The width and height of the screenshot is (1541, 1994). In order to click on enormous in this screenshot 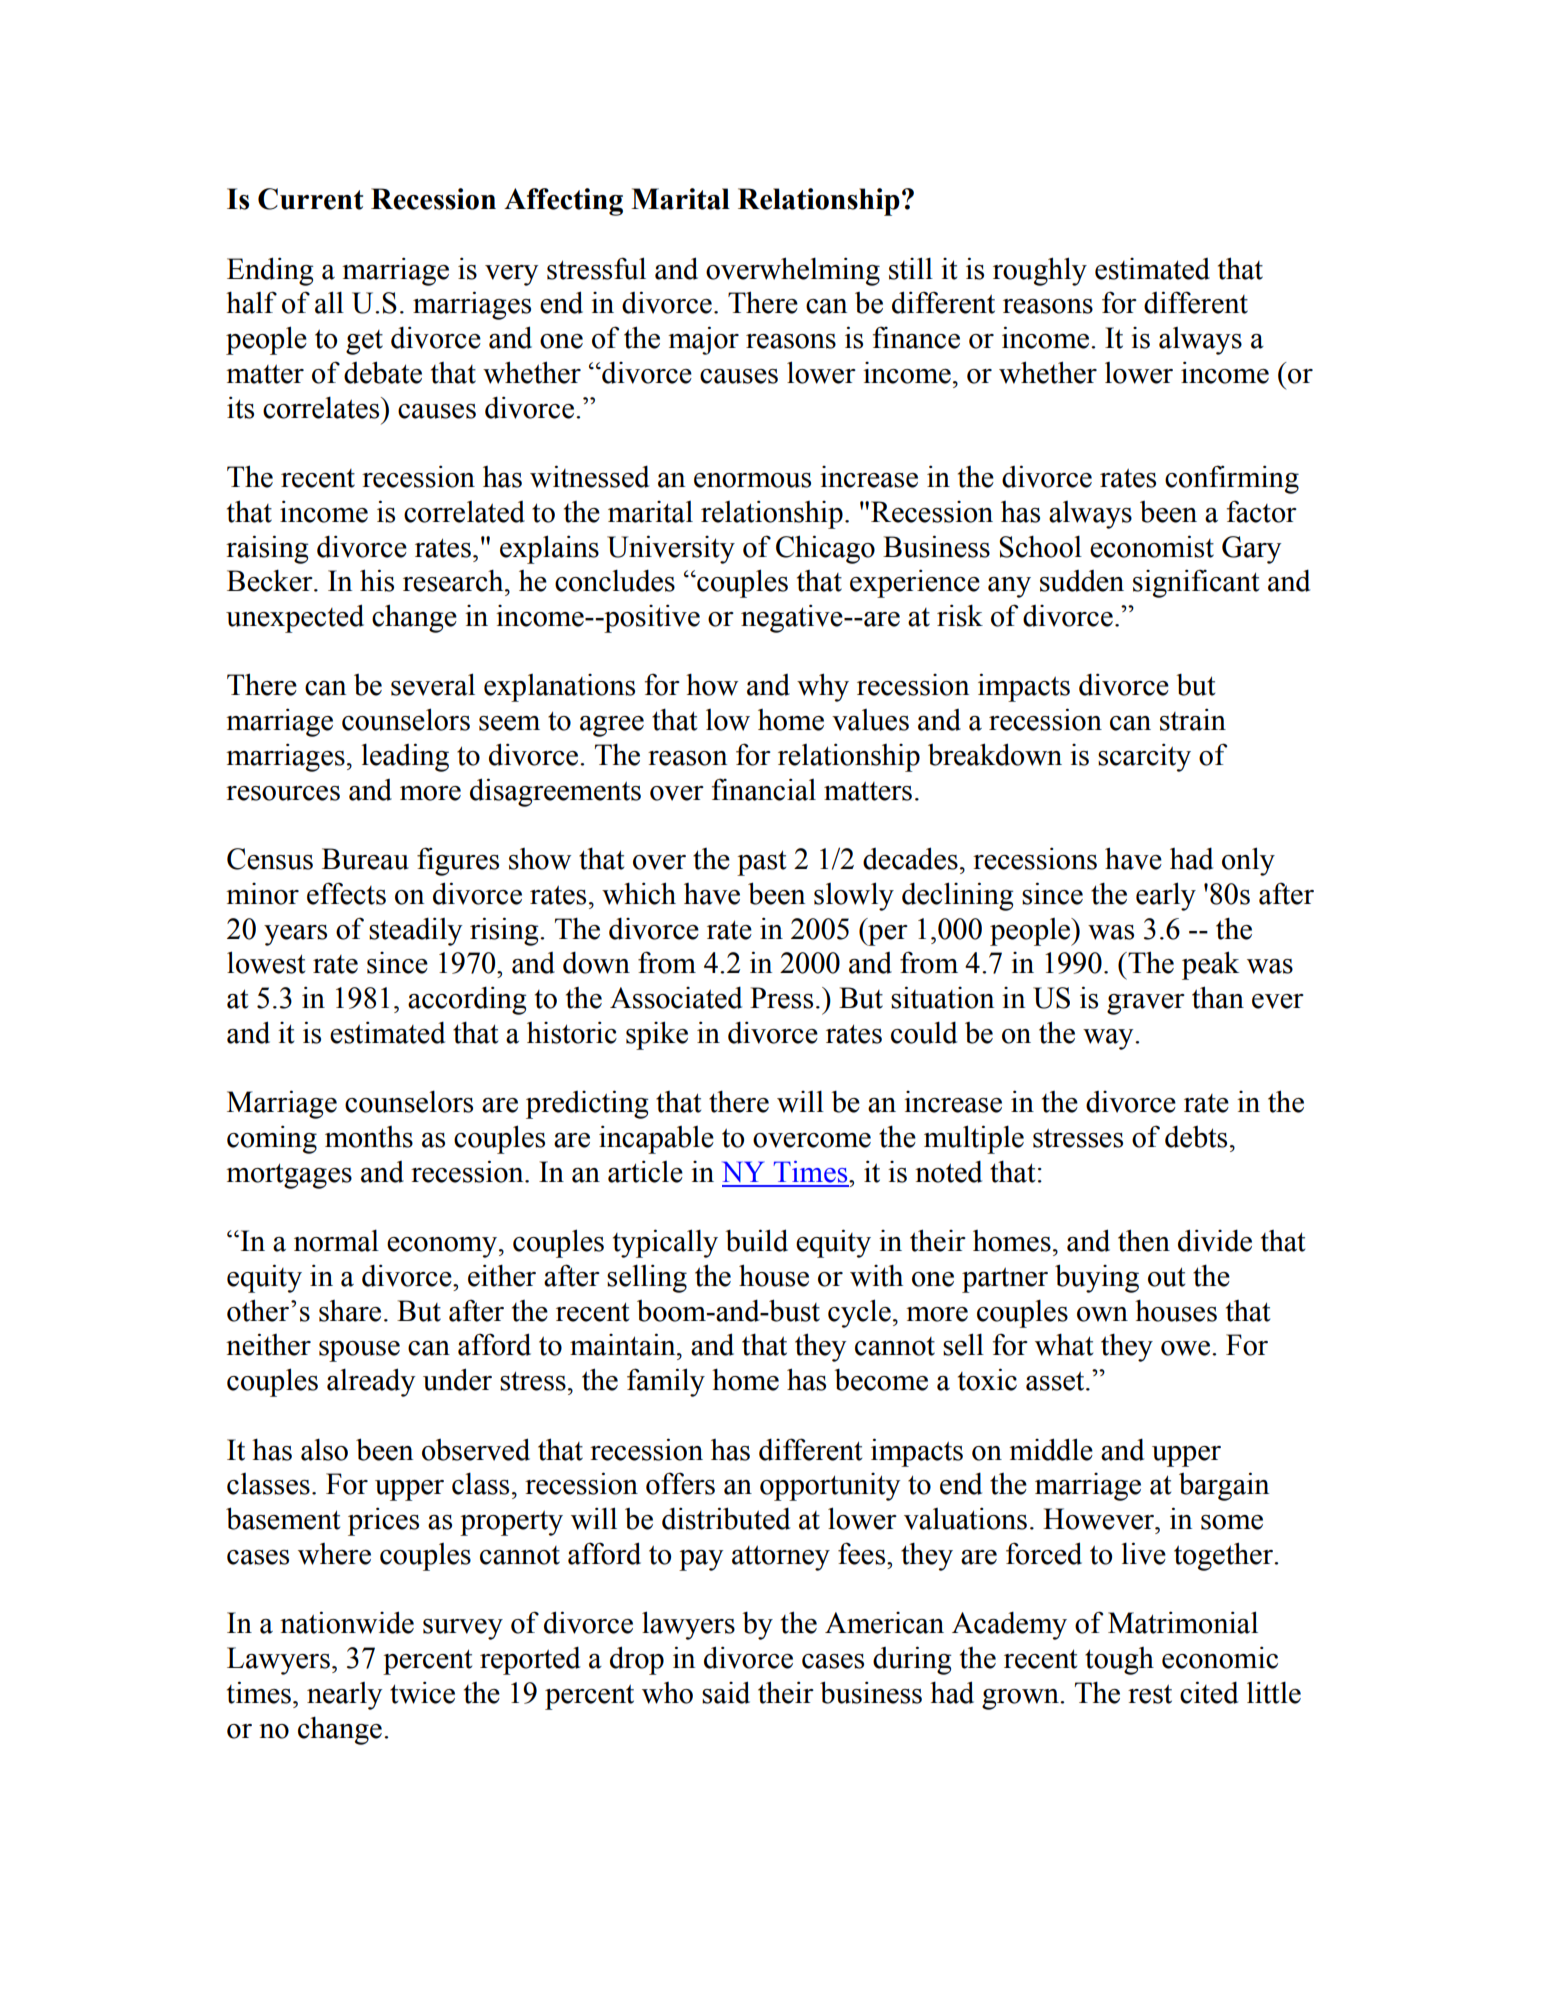, I will do `click(752, 480)`.
